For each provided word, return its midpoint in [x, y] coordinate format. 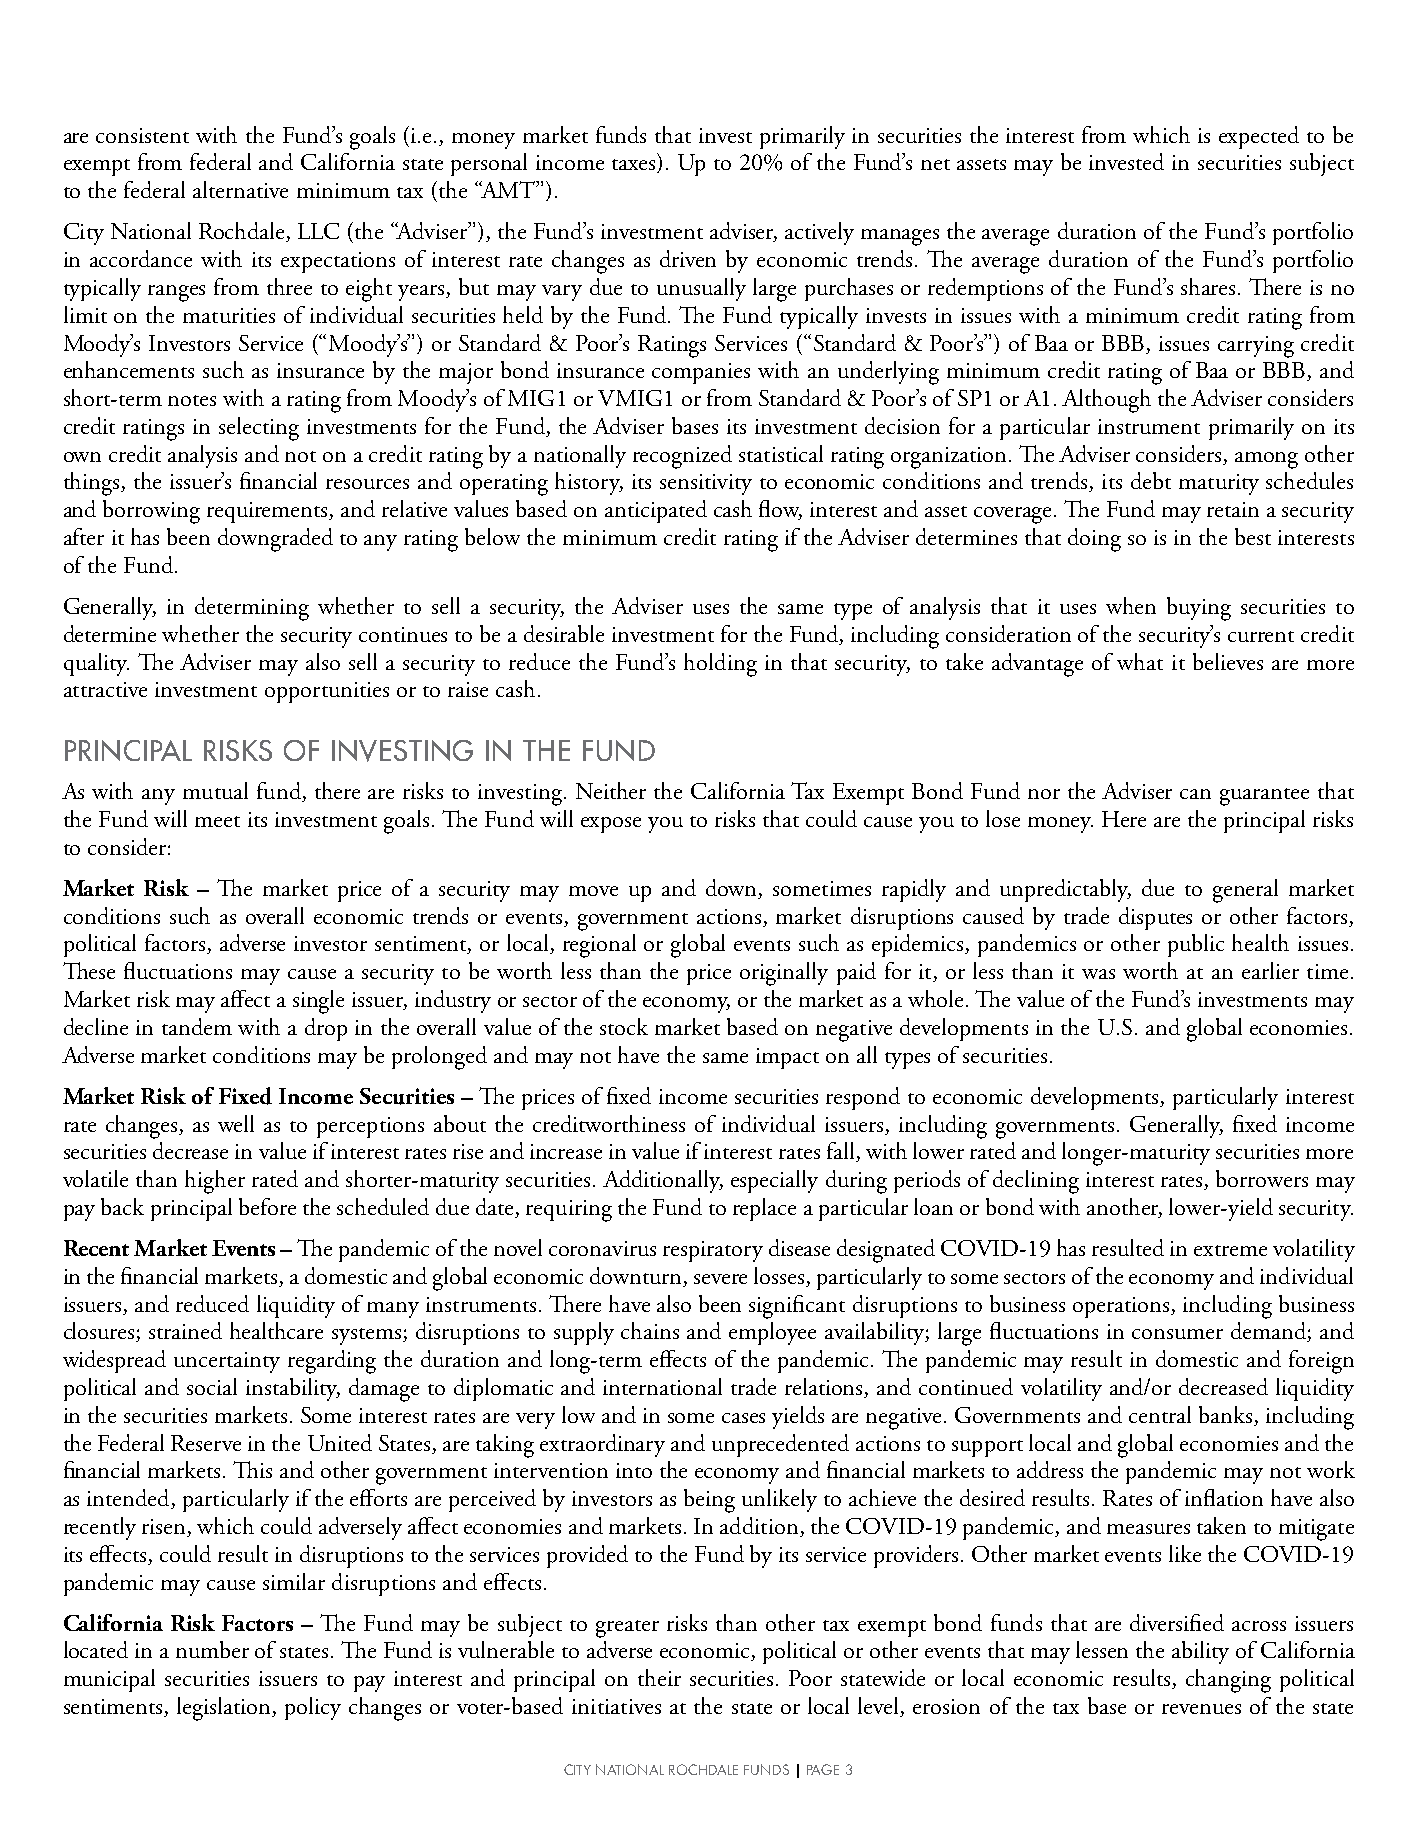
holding [720, 665]
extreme [1230, 1250]
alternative [240, 189]
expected [1259, 137]
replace [764, 1209]
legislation [225, 1709]
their [659, 1677]
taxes [635, 166]
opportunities [327, 692]
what [1140, 661]
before [267, 1206]
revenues [1201, 1709]
